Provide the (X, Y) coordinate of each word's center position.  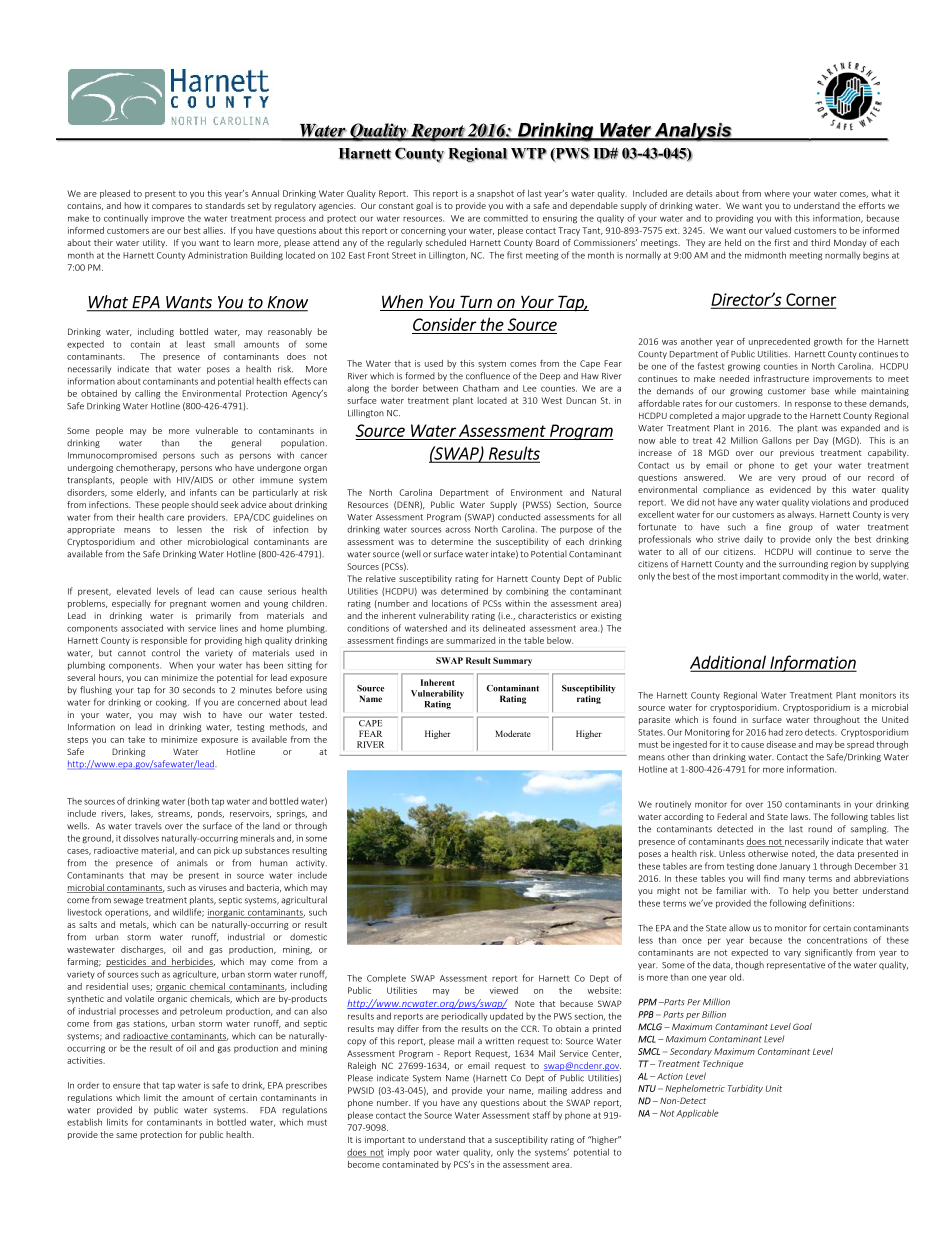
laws (800, 816)
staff (542, 1115)
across (458, 530)
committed (506, 218)
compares (172, 207)
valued (778, 230)
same (126, 1135)
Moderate (513, 733)
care (175, 518)
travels (148, 826)
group (801, 528)
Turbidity (745, 1089)
